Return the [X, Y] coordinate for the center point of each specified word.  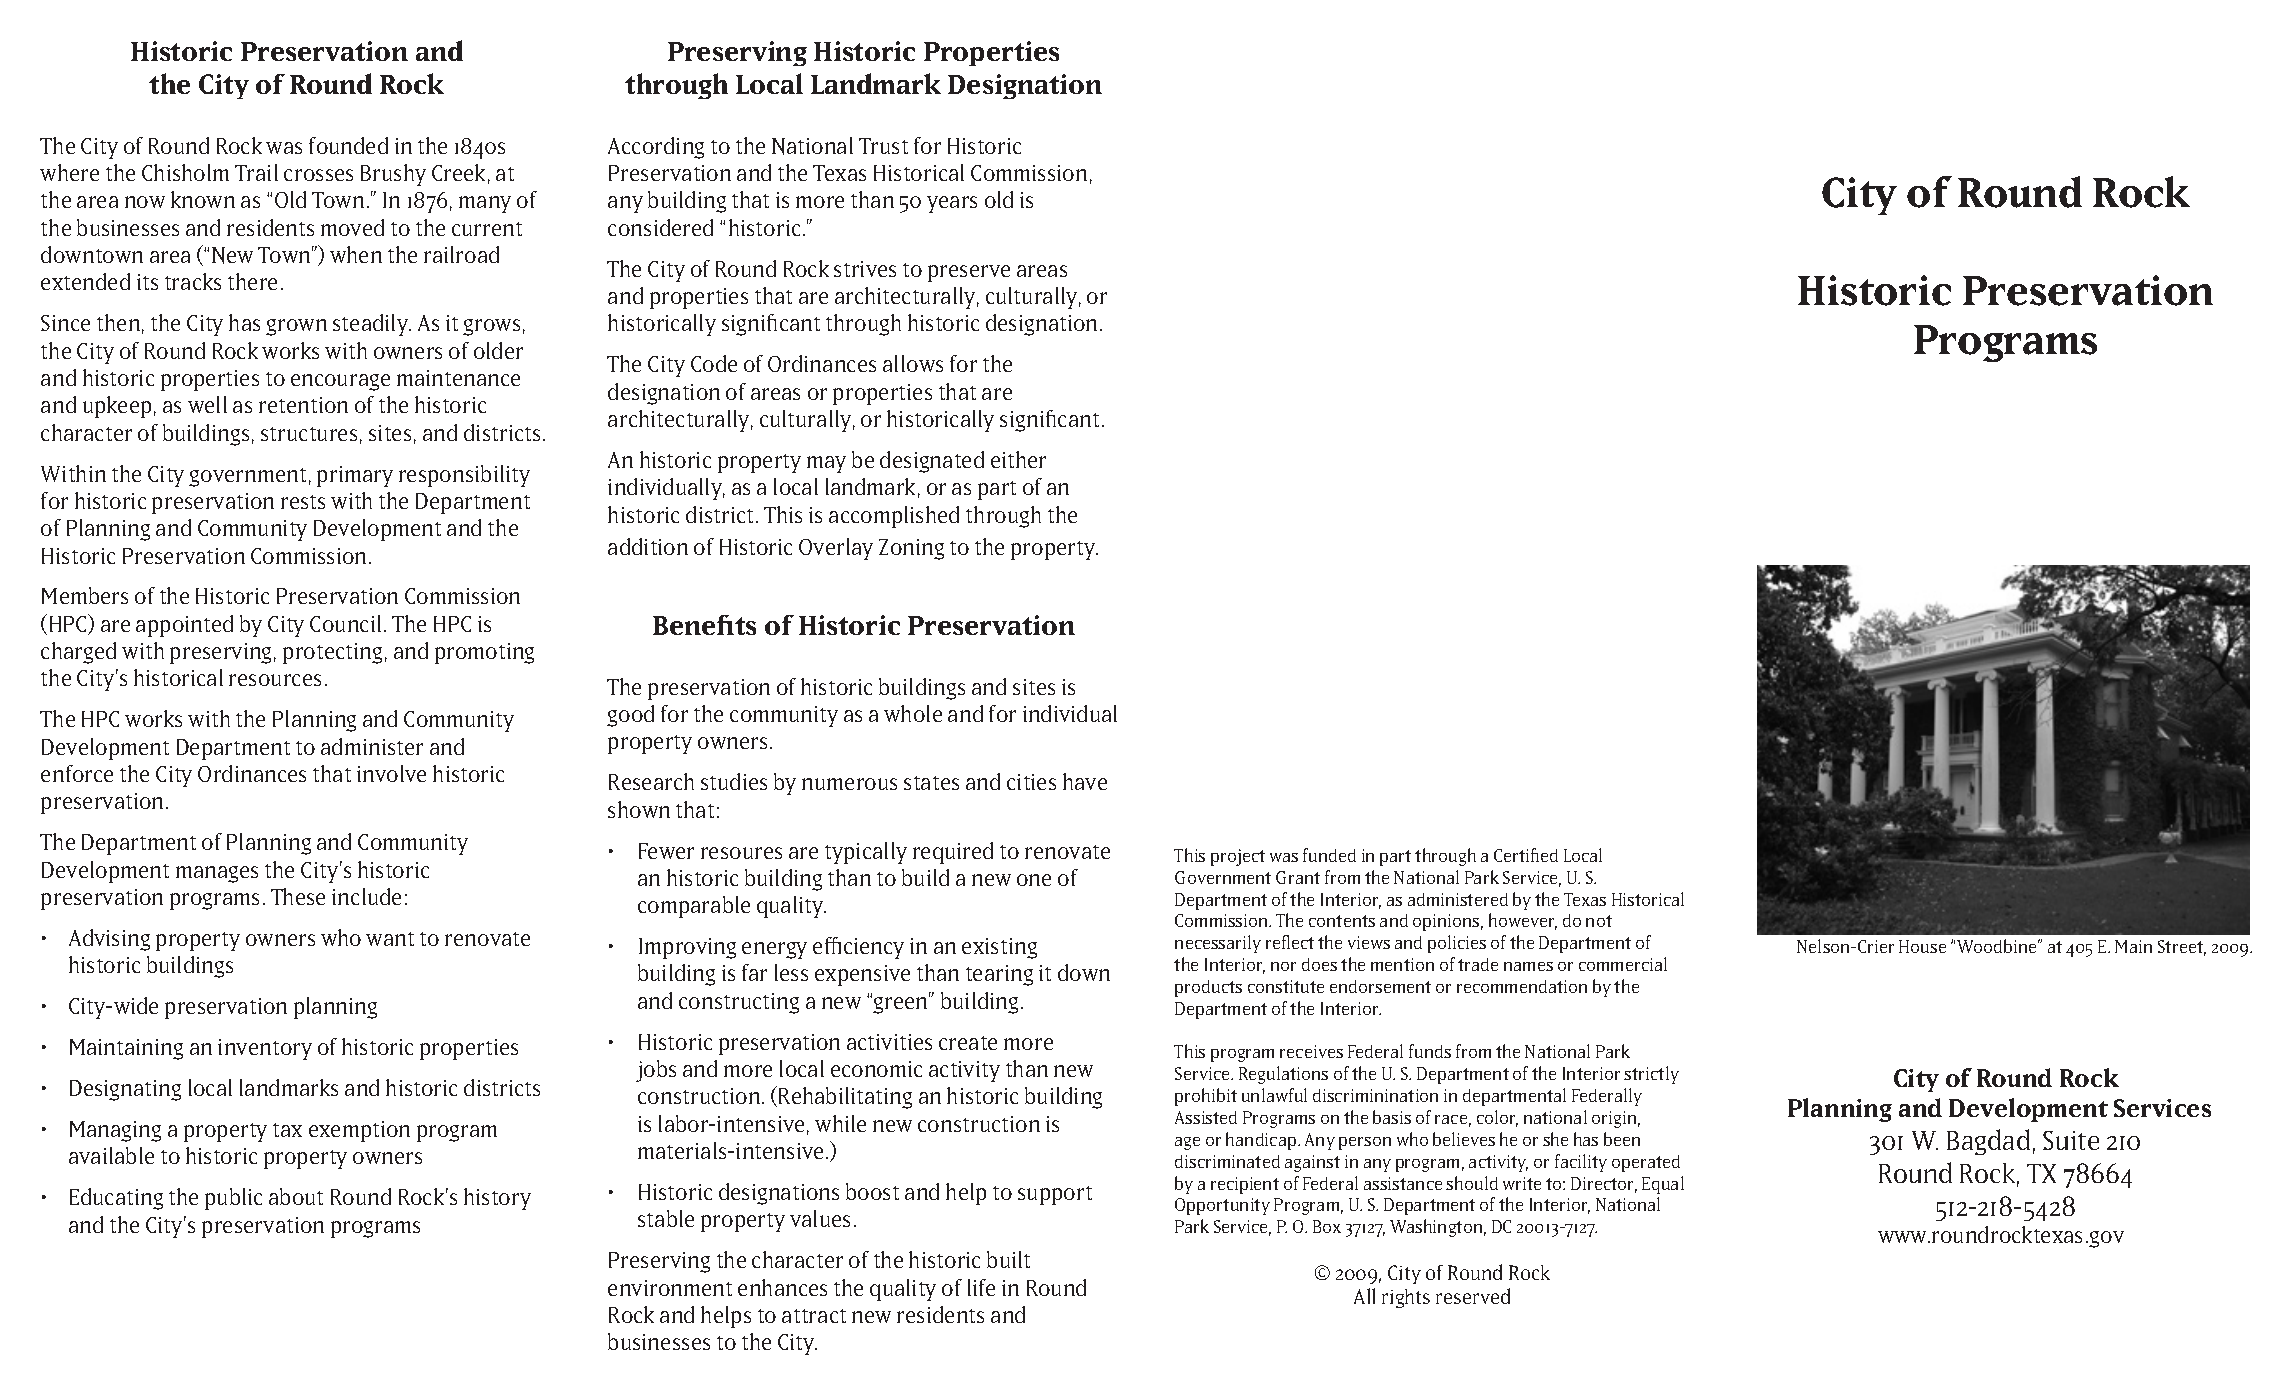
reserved [1473, 1296]
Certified [1526, 855]
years [952, 204]
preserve [969, 273]
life [981, 1287]
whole [913, 713]
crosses [318, 175]
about [296, 1196]
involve [391, 773]
